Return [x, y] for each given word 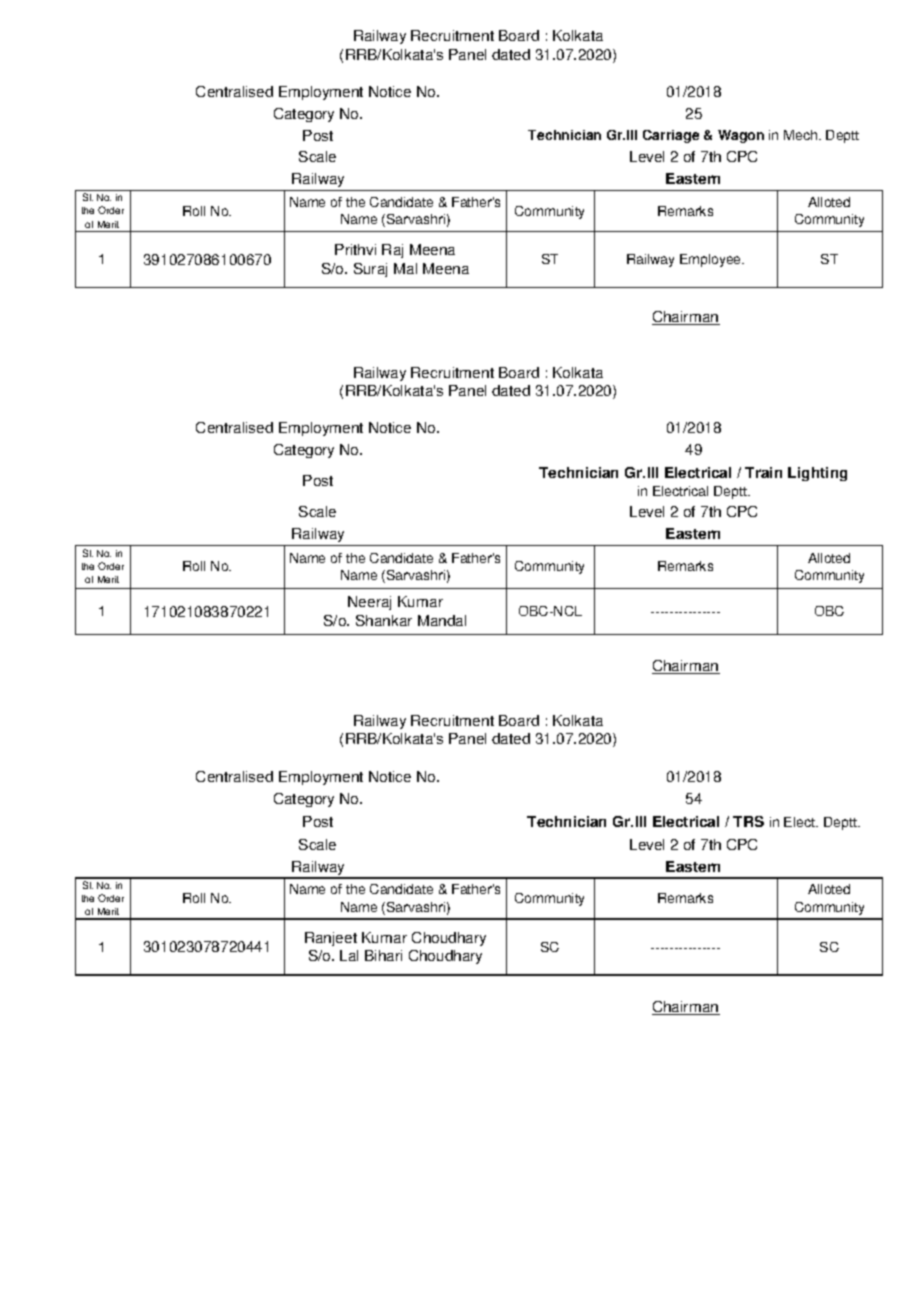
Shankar [384, 620]
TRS [748, 821]
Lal [349, 955]
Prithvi [355, 249]
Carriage [671, 136]
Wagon [741, 136]
